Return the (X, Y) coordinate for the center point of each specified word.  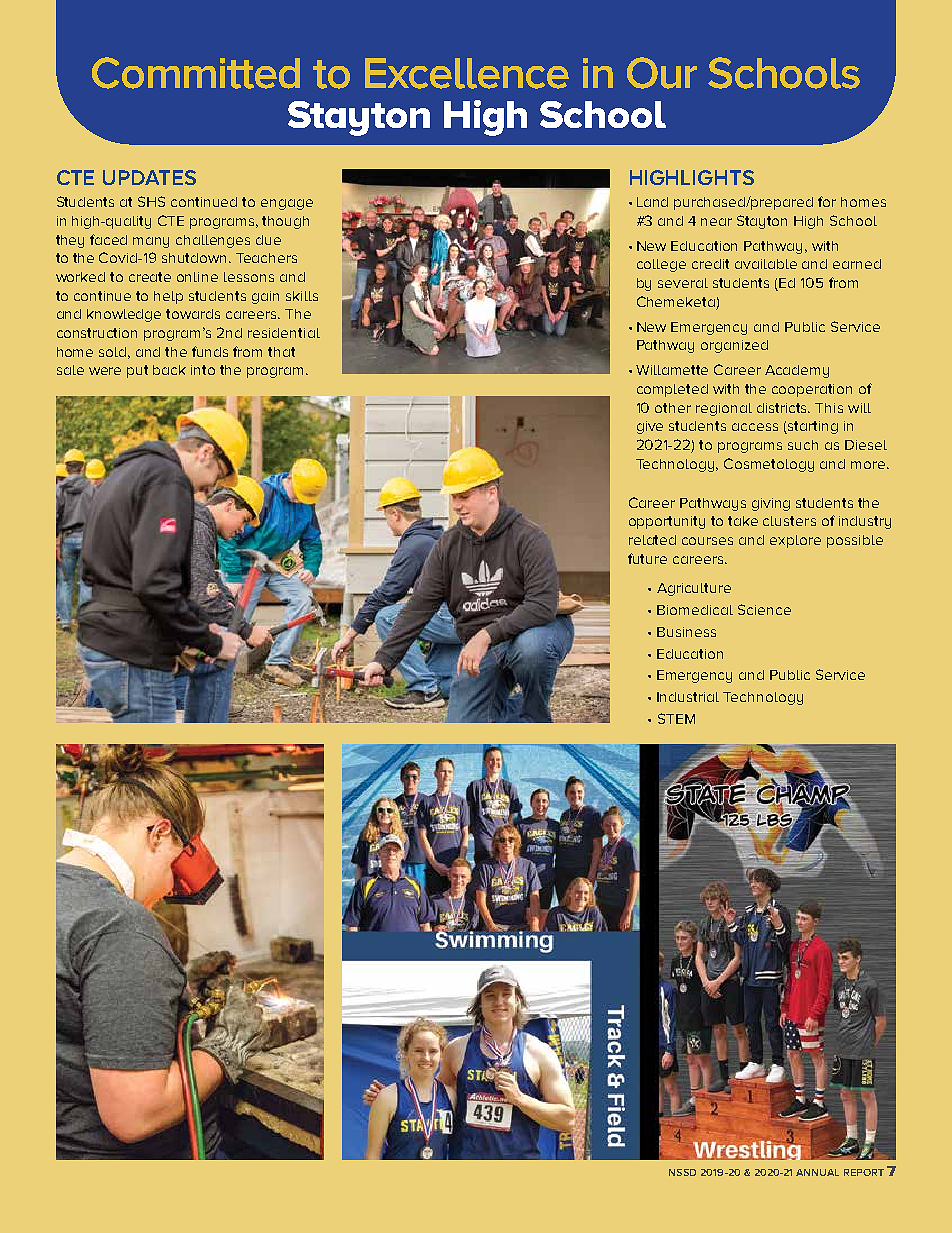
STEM (676, 718)
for (827, 201)
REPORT (864, 1172)
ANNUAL (817, 1172)
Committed (196, 73)
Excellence (467, 73)
